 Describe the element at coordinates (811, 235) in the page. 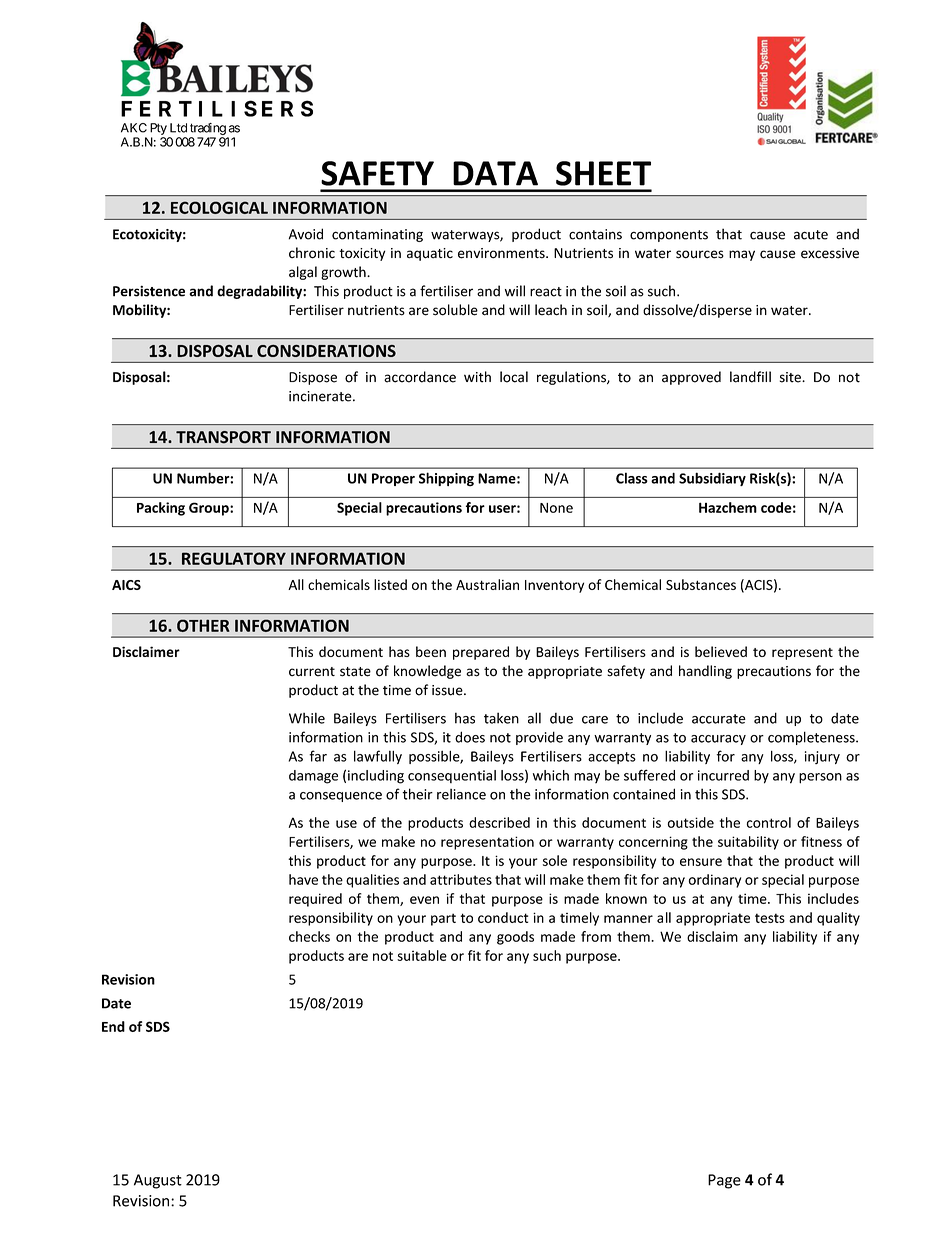

I see `acute` at that location.
